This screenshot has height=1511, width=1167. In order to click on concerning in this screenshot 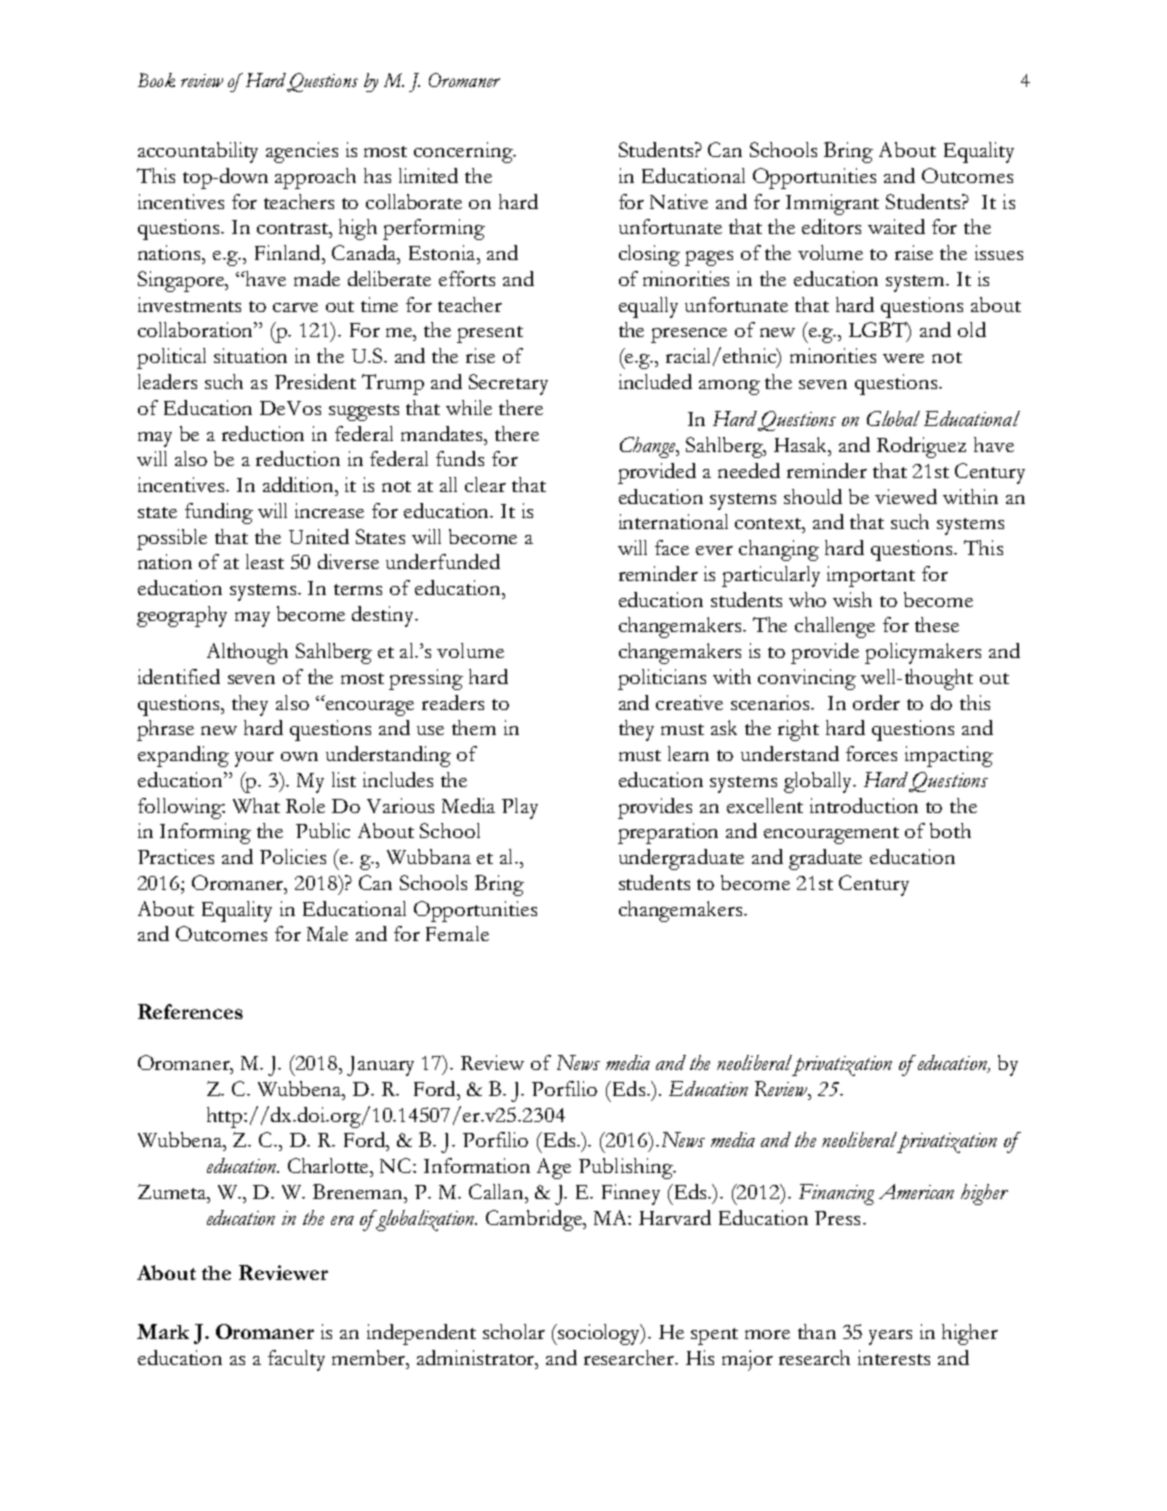, I will do `click(464, 152)`.
